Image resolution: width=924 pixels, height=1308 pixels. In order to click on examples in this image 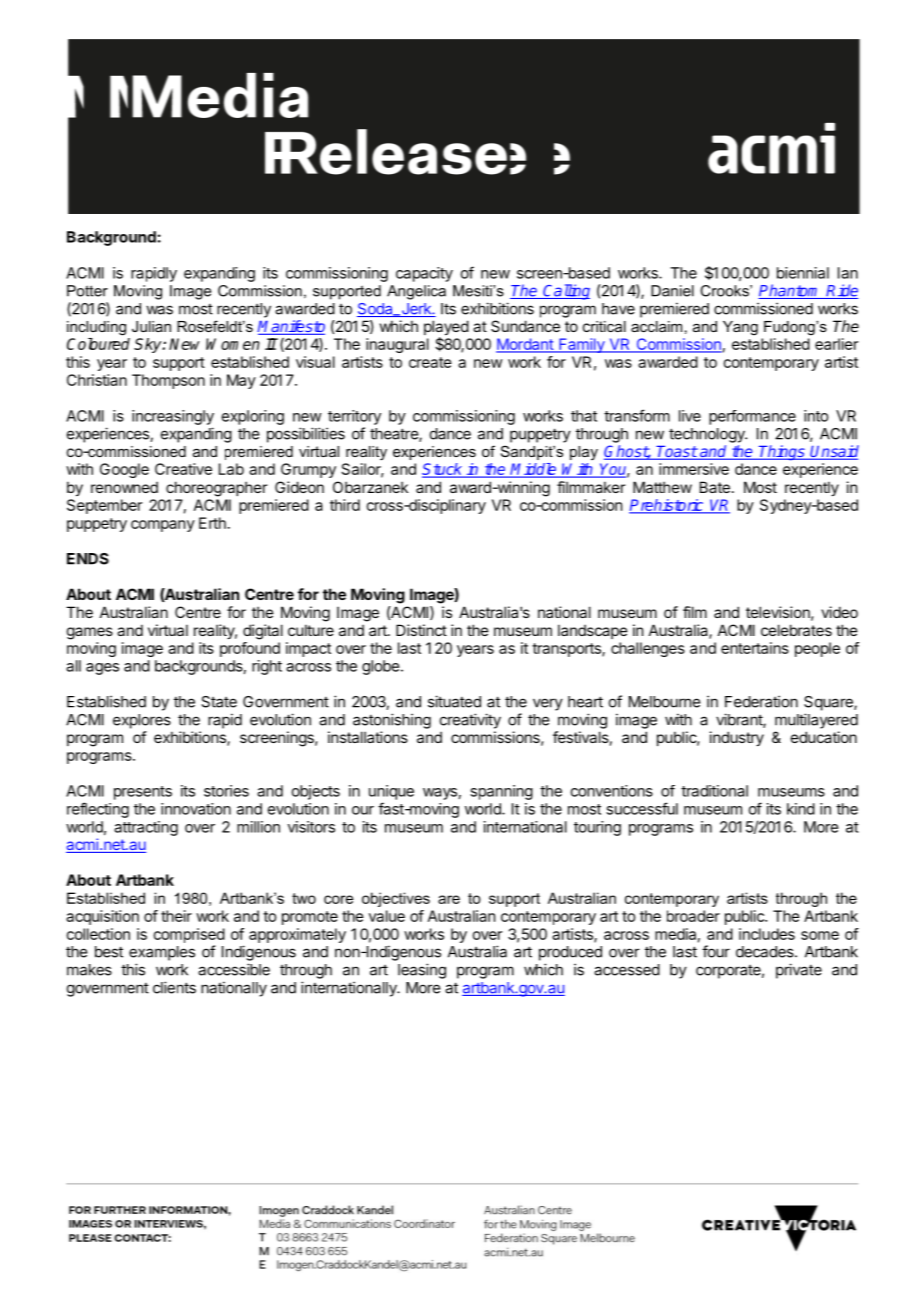, I will do `click(162, 953)`.
